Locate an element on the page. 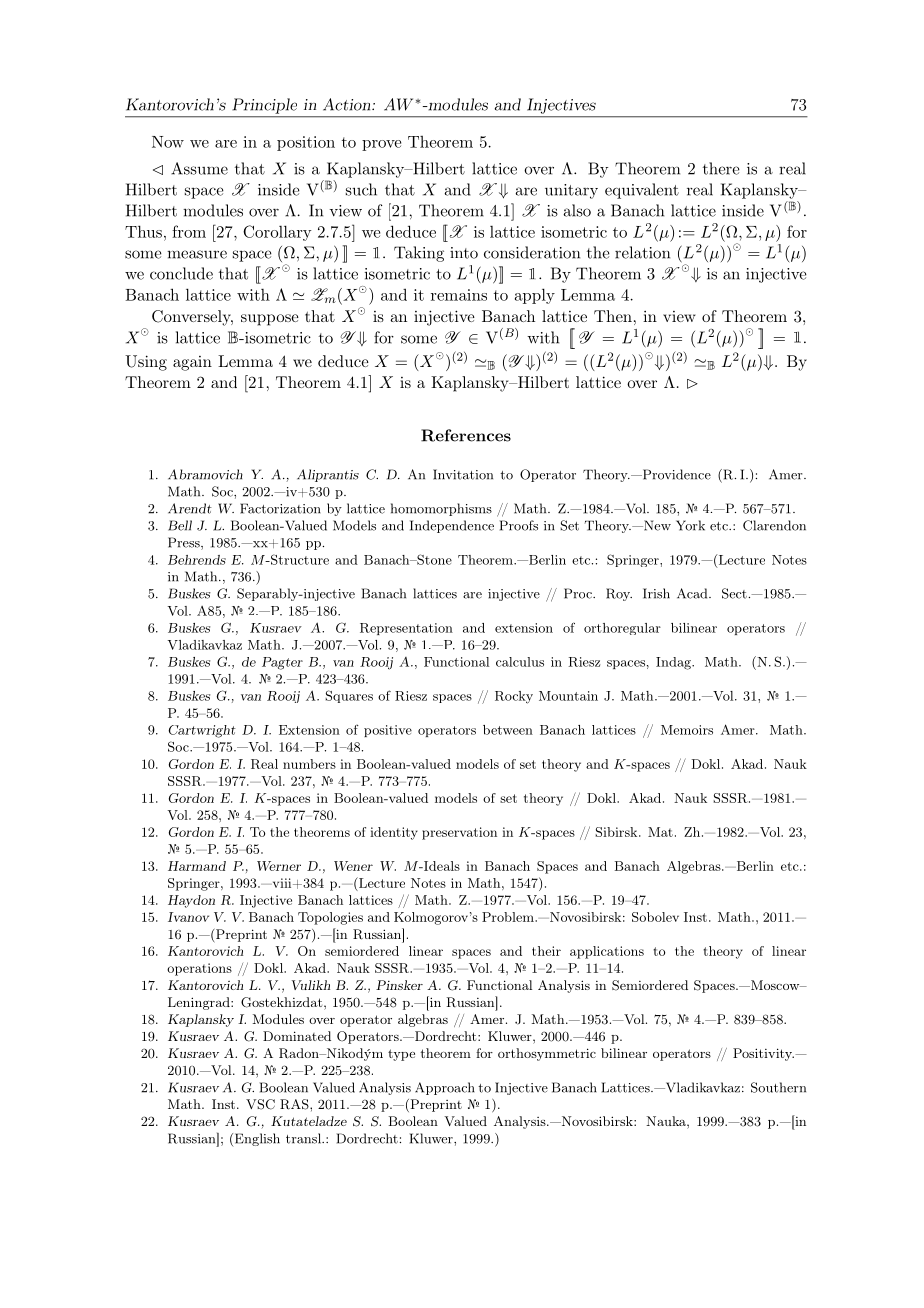 The height and width of the image is (1308, 924). transl is located at coordinates (305, 1138).
